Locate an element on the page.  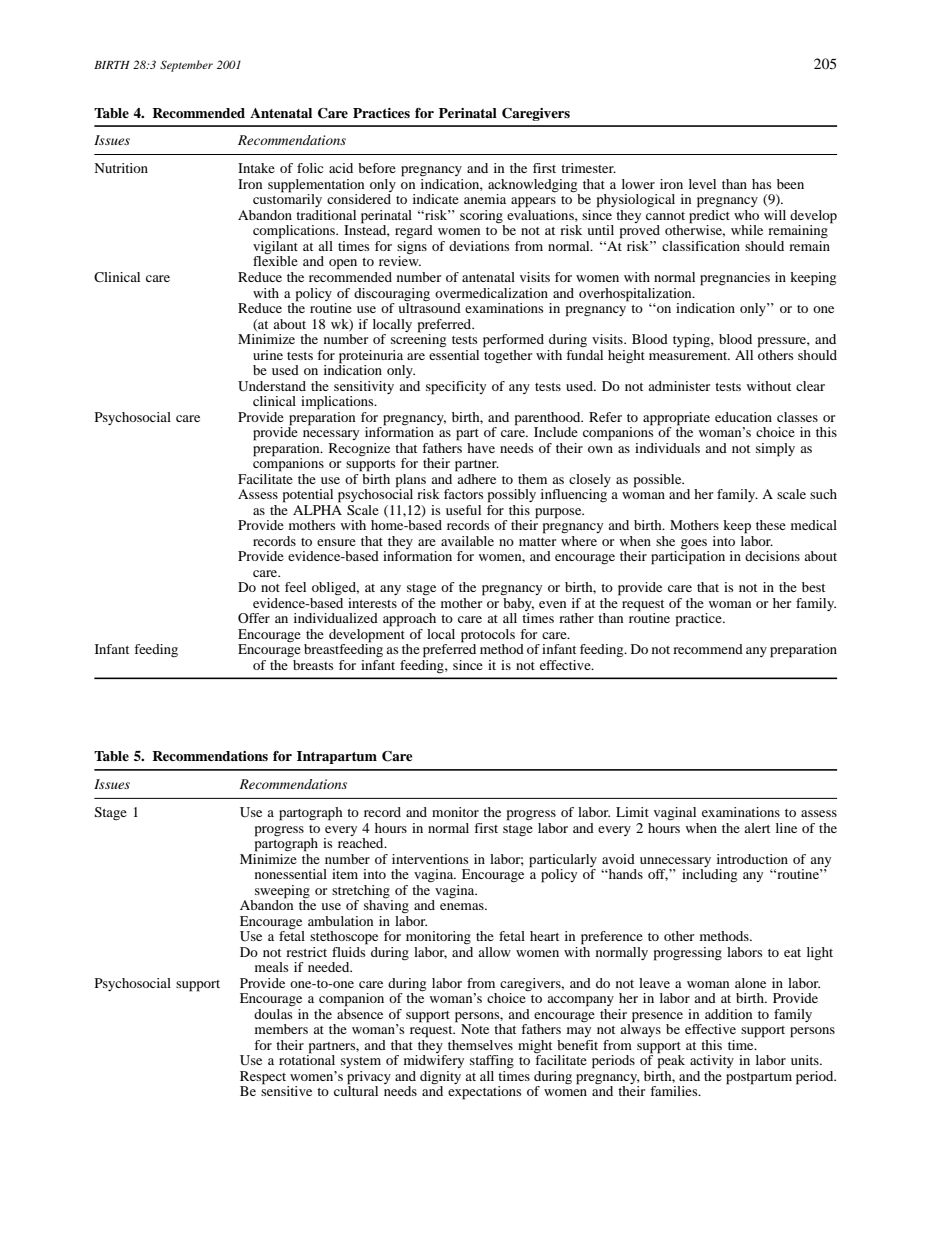
available is located at coordinates (467, 541).
